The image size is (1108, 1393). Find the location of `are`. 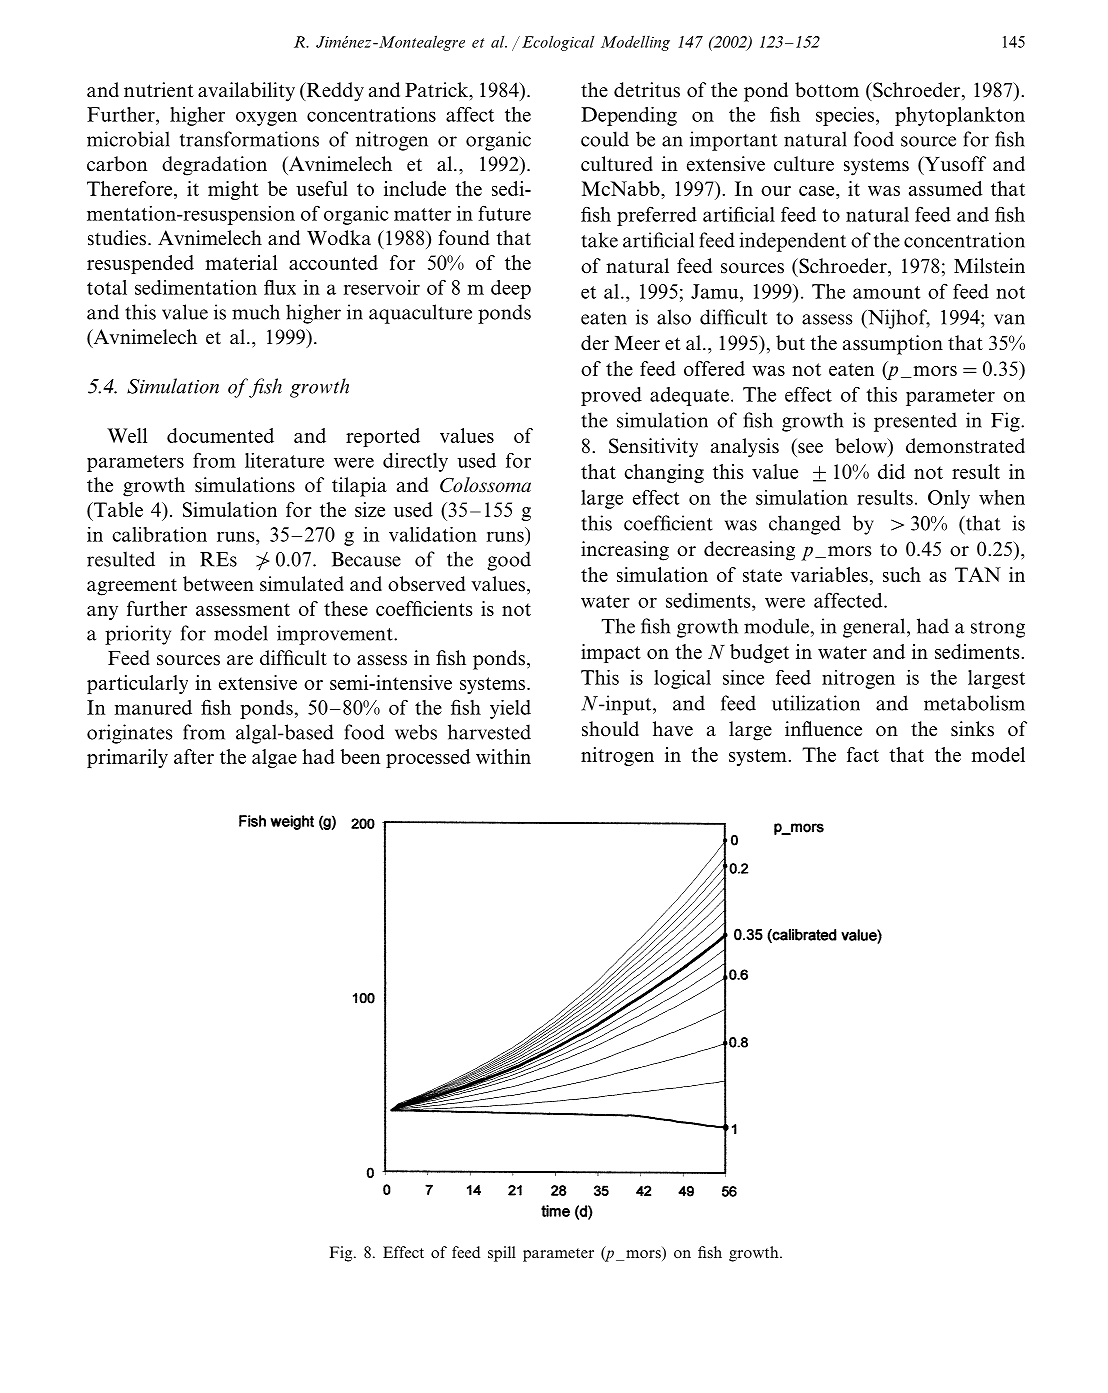

are is located at coordinates (240, 660).
